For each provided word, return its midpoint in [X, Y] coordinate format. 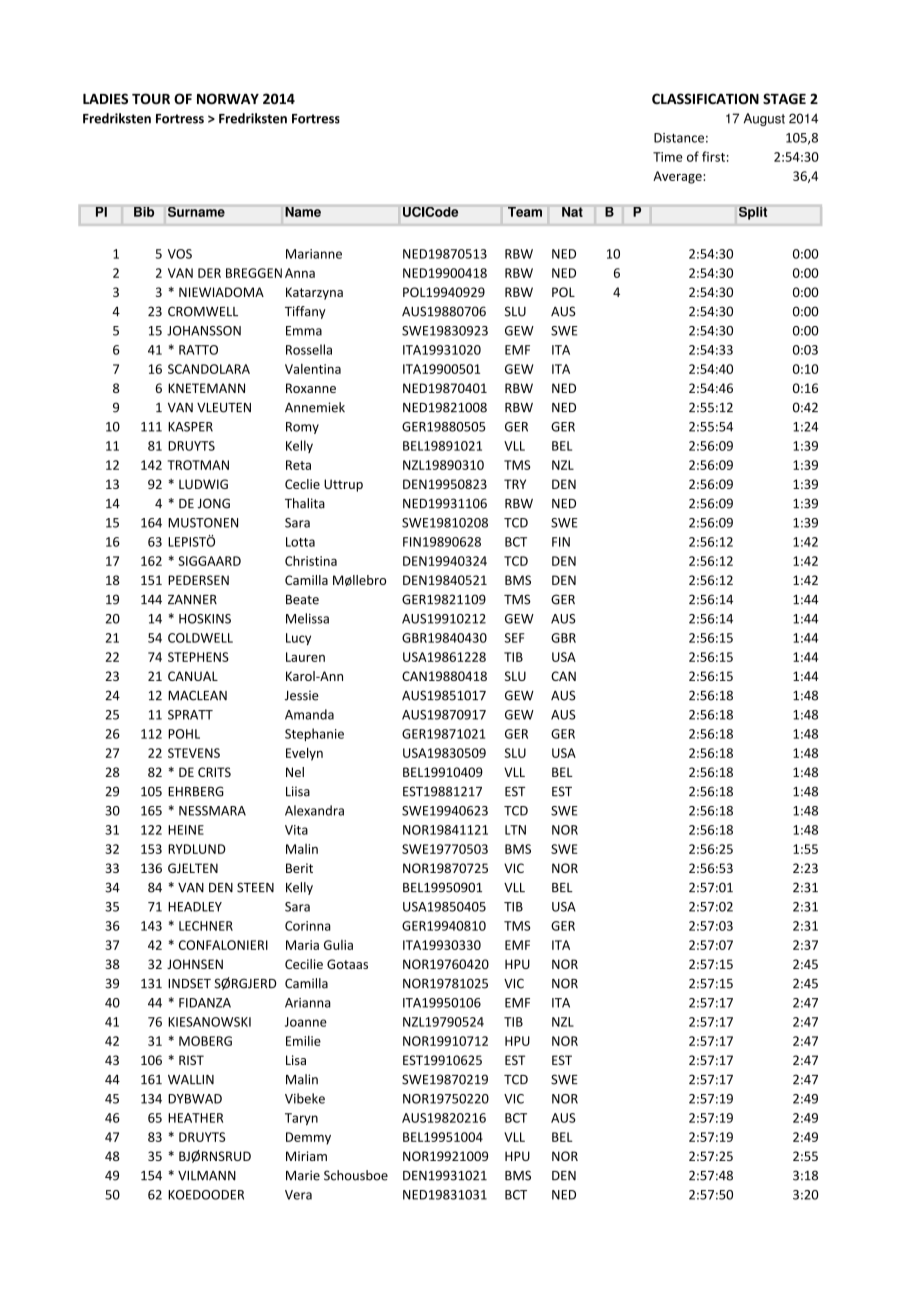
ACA [151, 580]
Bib [144, 212]
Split [753, 213]
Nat [572, 212]
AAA [151, 427]
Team [525, 212]
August [764, 119]
